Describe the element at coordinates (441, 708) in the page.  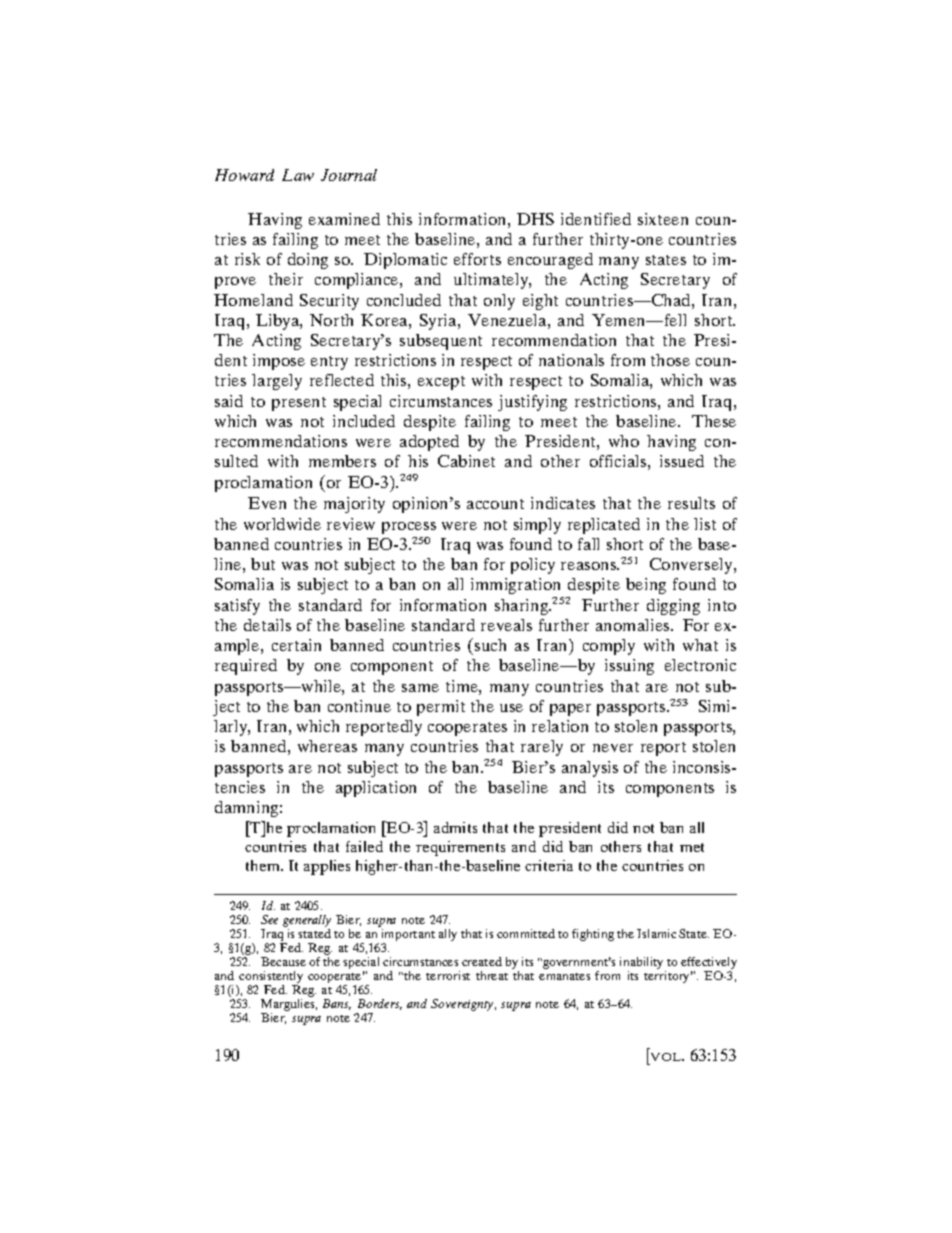
I see `permit` at that location.
